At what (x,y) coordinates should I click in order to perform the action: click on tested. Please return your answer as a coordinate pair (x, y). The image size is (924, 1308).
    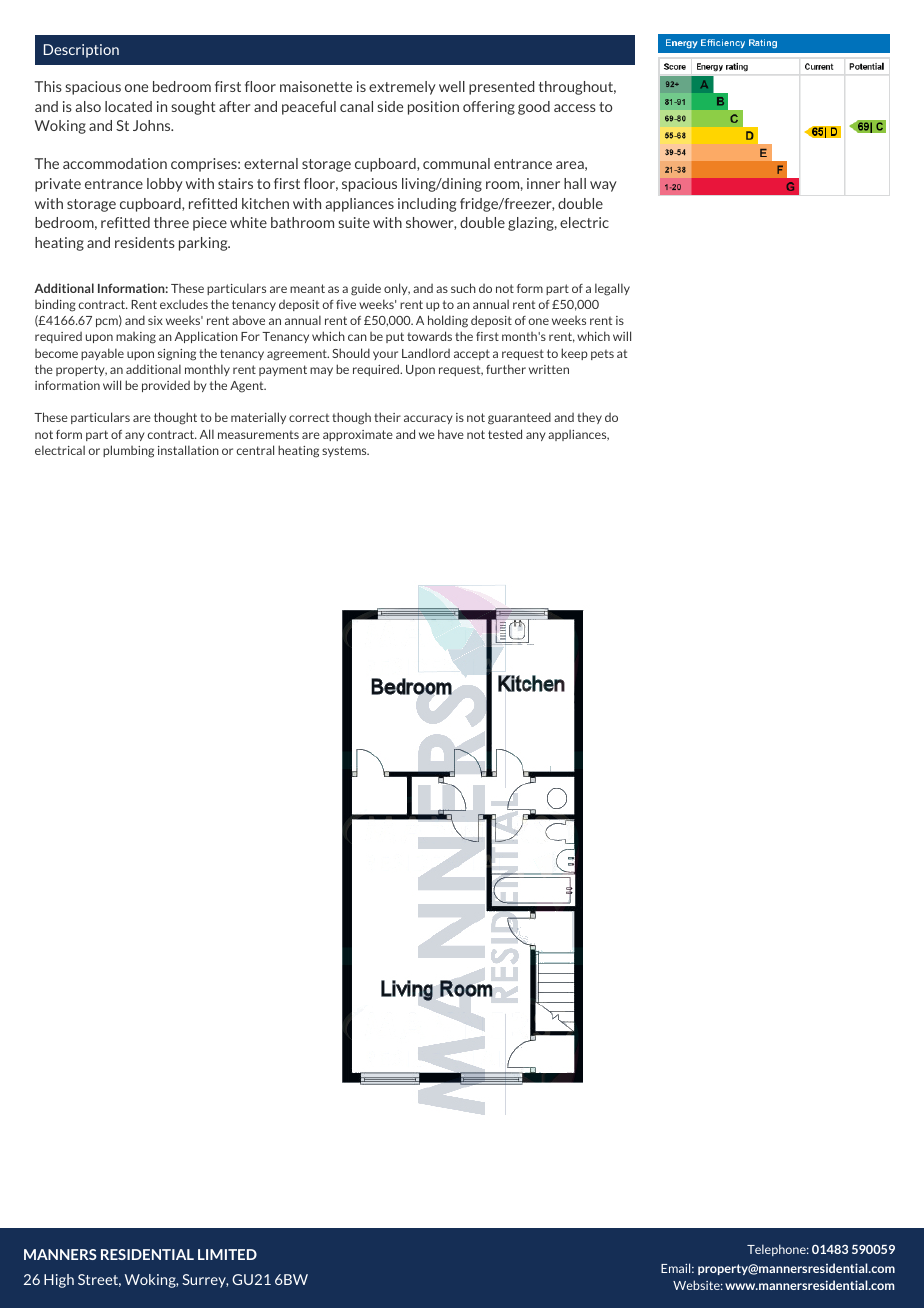
    Looking at the image, I should click on (505, 434).
